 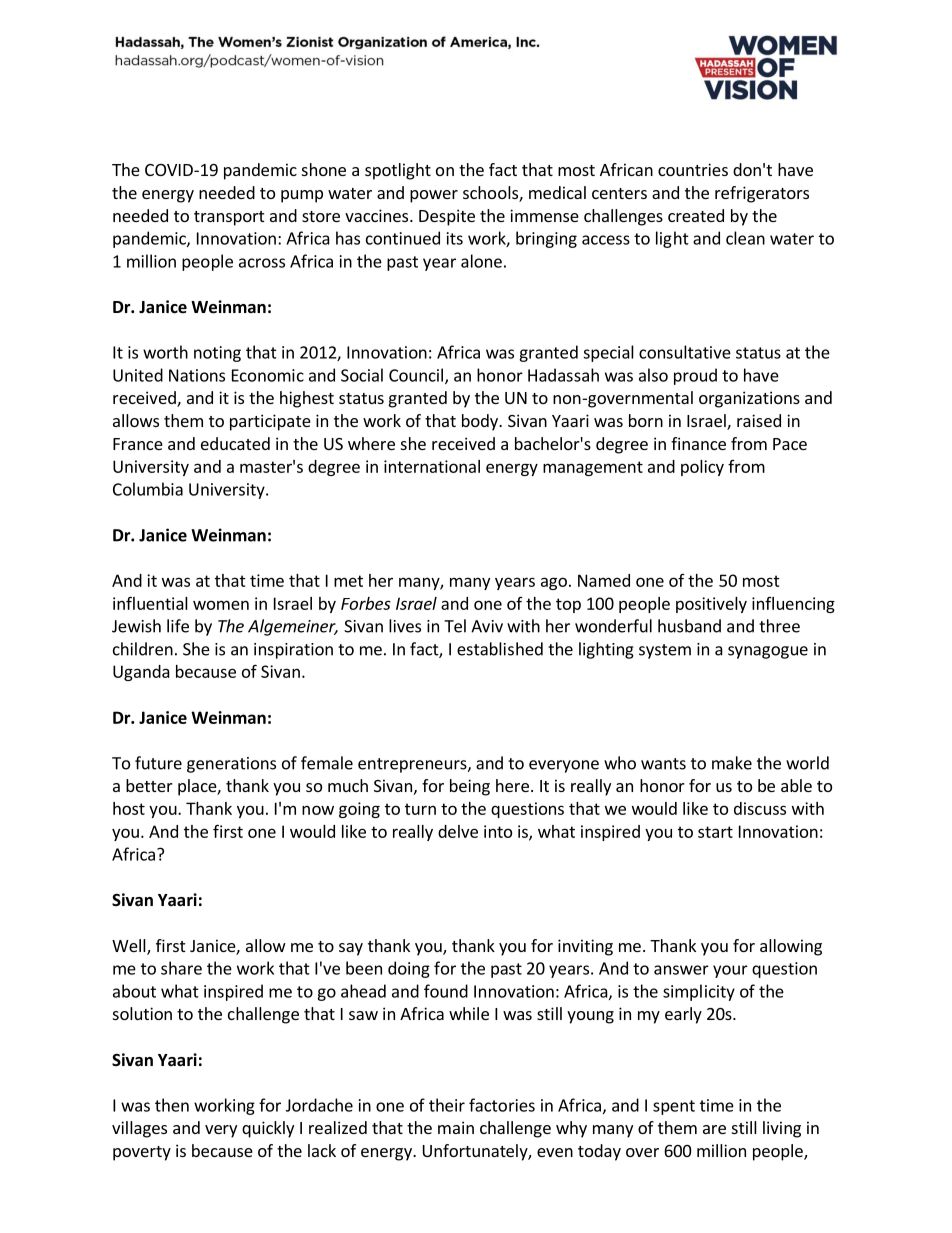 What do you see at coordinates (229, 218) in the page?
I see `transport` at bounding box center [229, 218].
